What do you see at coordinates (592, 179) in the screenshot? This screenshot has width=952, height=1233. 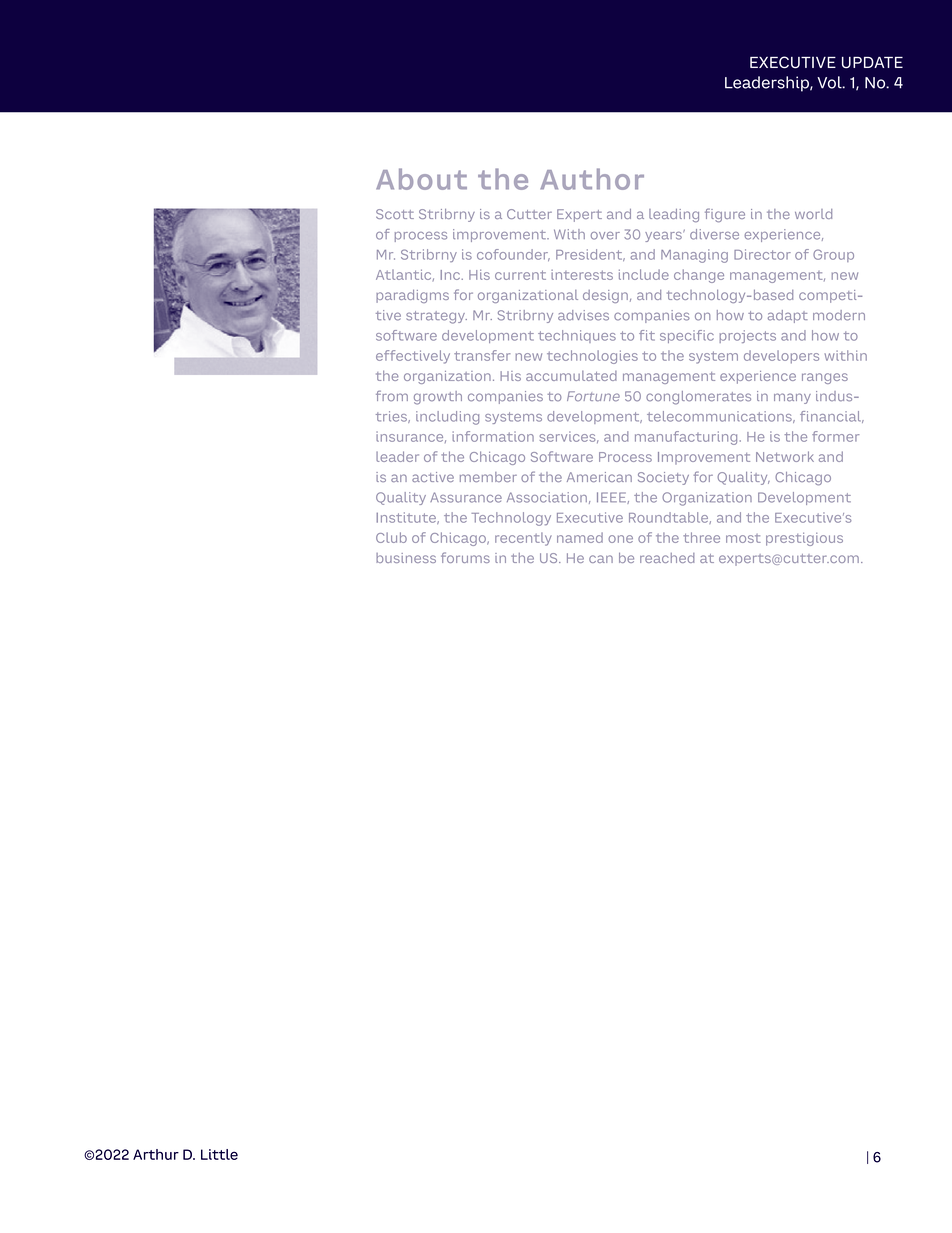 I see `Author` at bounding box center [592, 179].
